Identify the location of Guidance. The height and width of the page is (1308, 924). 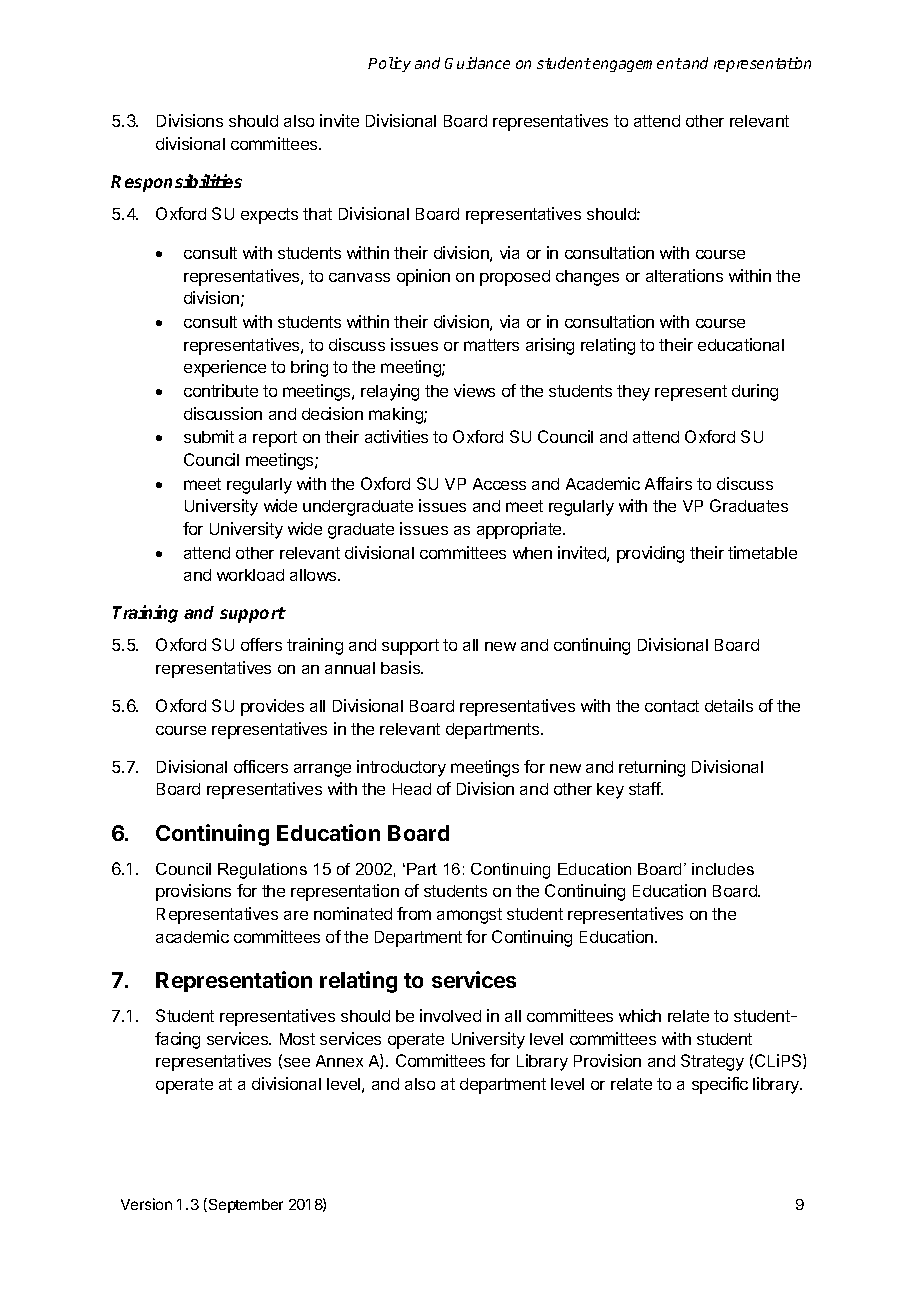
(477, 63).
